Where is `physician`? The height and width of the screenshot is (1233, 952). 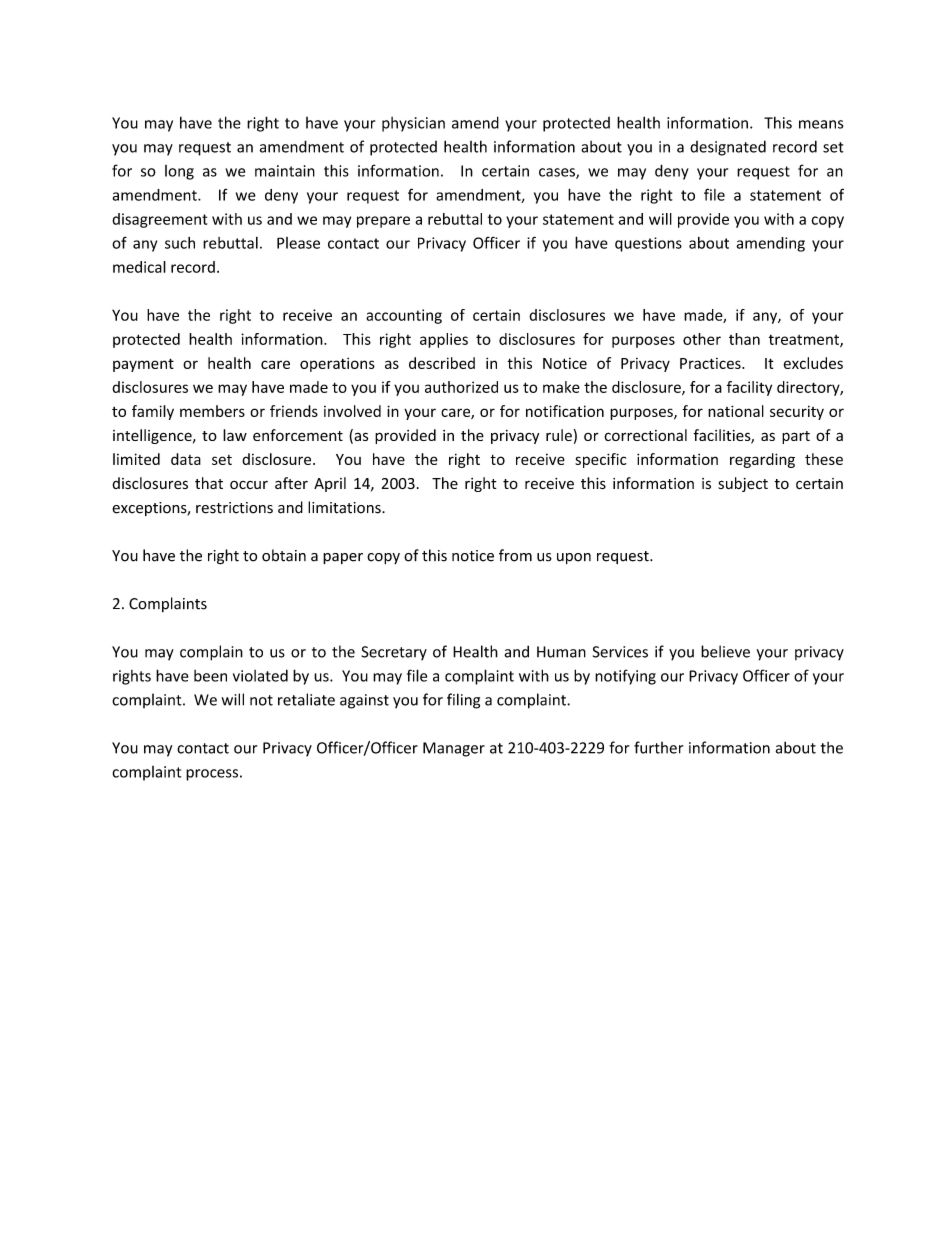
physician is located at coordinates (413, 124).
